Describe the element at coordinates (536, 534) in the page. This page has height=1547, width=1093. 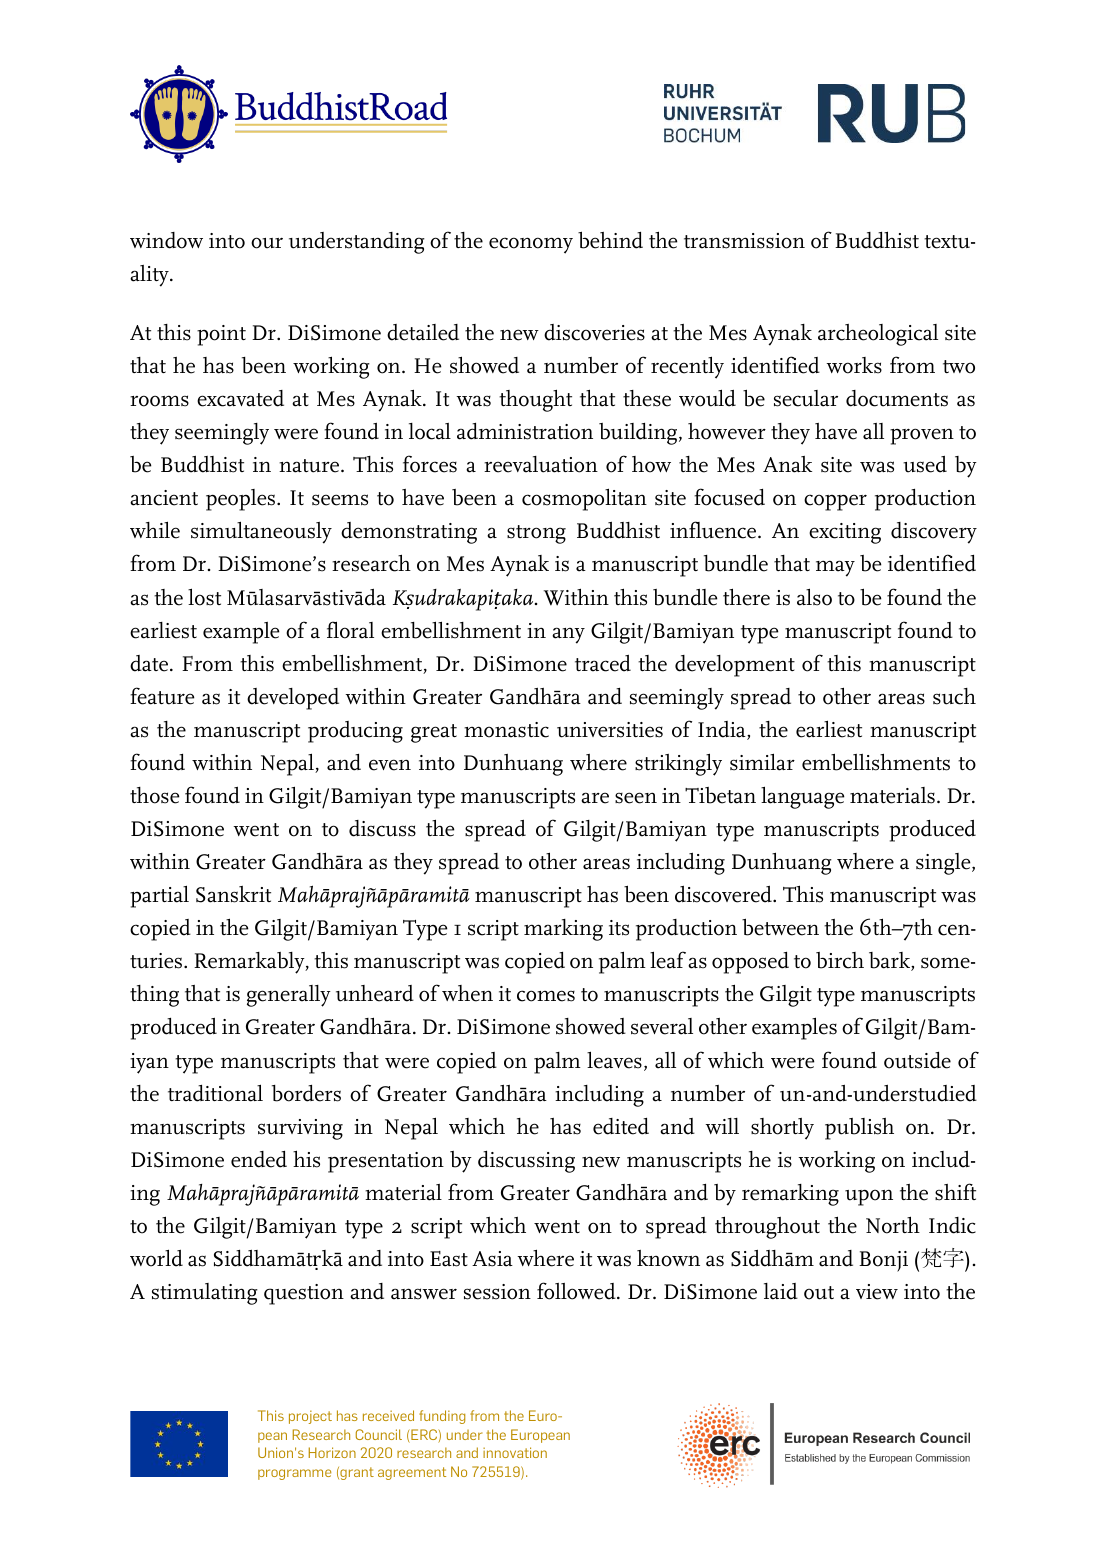
I see `strong` at that location.
